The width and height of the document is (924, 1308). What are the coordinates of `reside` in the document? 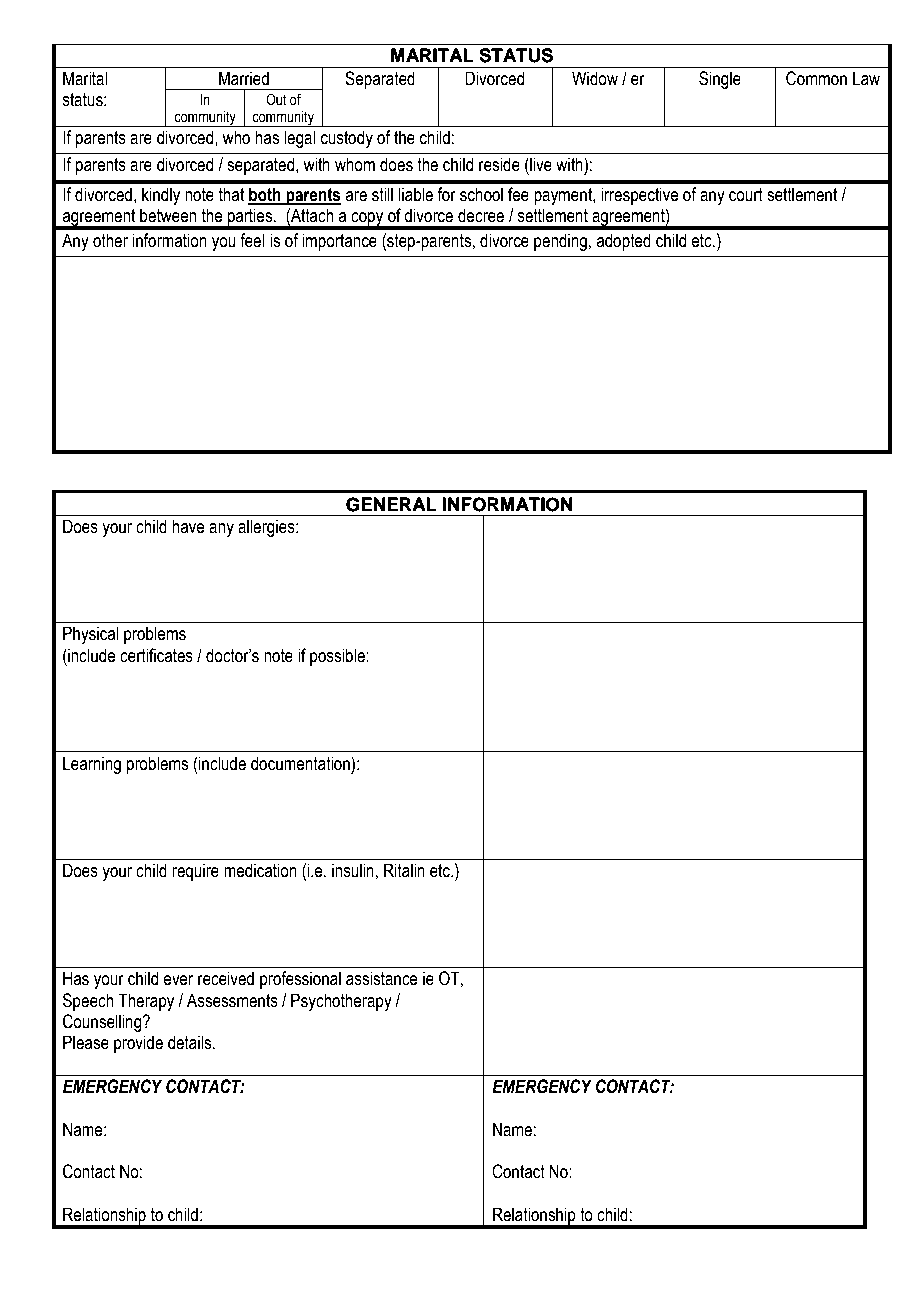 It's located at (499, 164).
